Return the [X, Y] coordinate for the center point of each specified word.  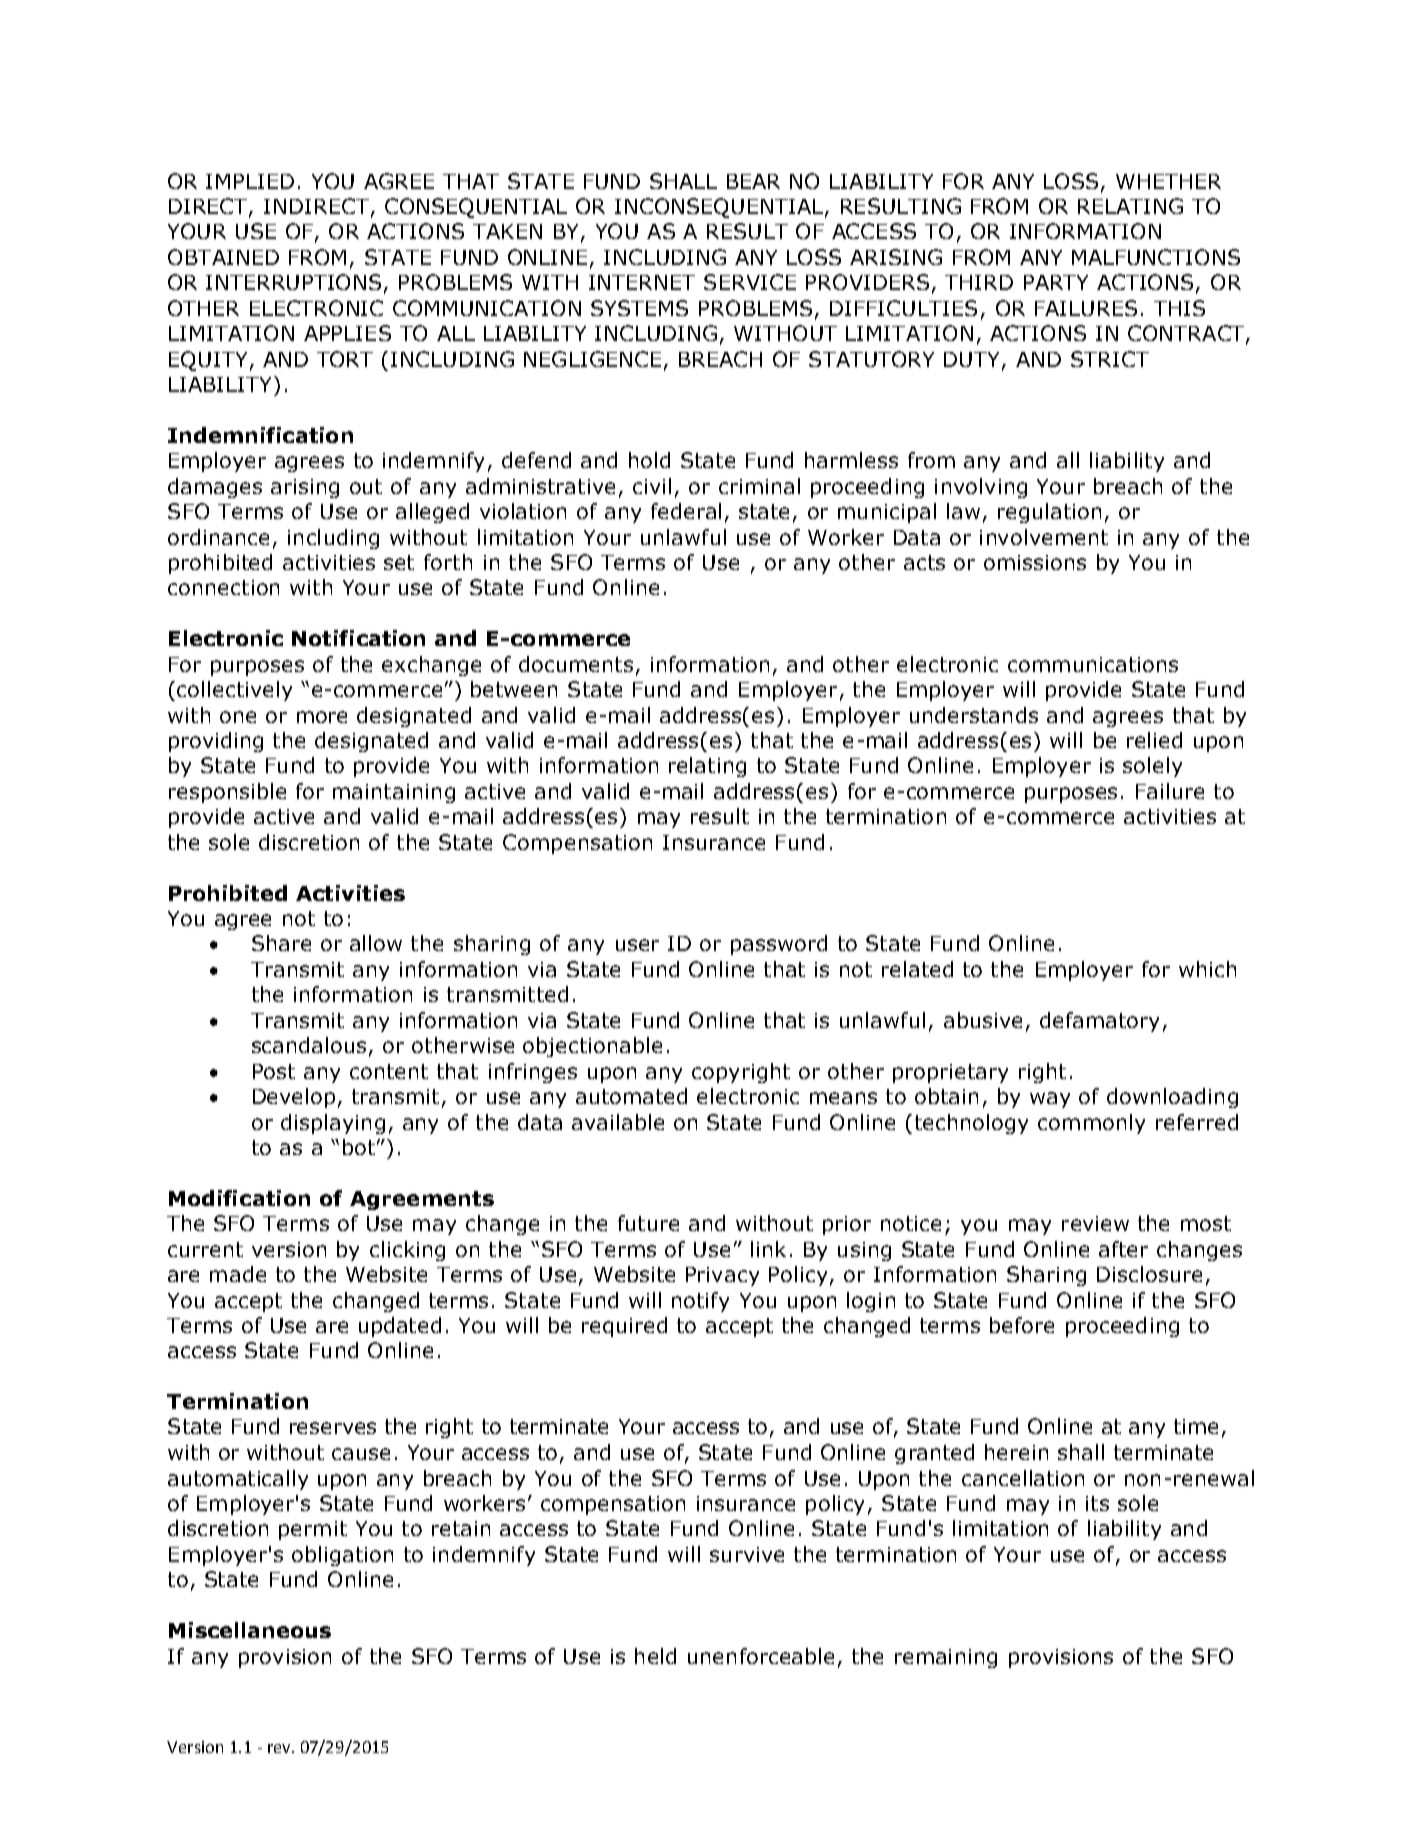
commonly [1091, 1124]
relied [1154, 740]
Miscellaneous [250, 1630]
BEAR [753, 181]
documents [576, 664]
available [618, 1122]
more [322, 717]
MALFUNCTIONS [1156, 257]
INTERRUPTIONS [293, 282]
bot [359, 1147]
